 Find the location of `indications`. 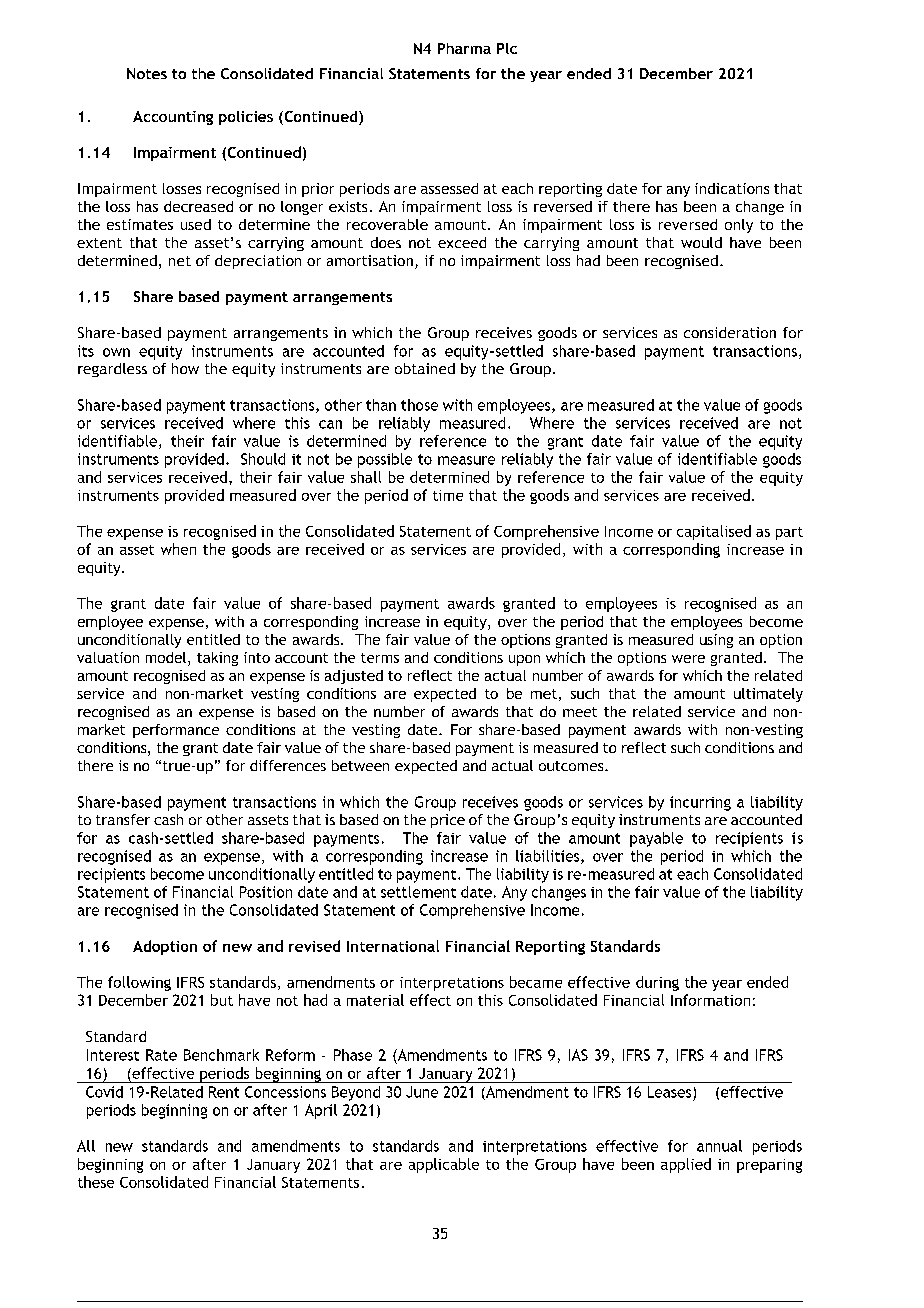

indications is located at coordinates (732, 188).
